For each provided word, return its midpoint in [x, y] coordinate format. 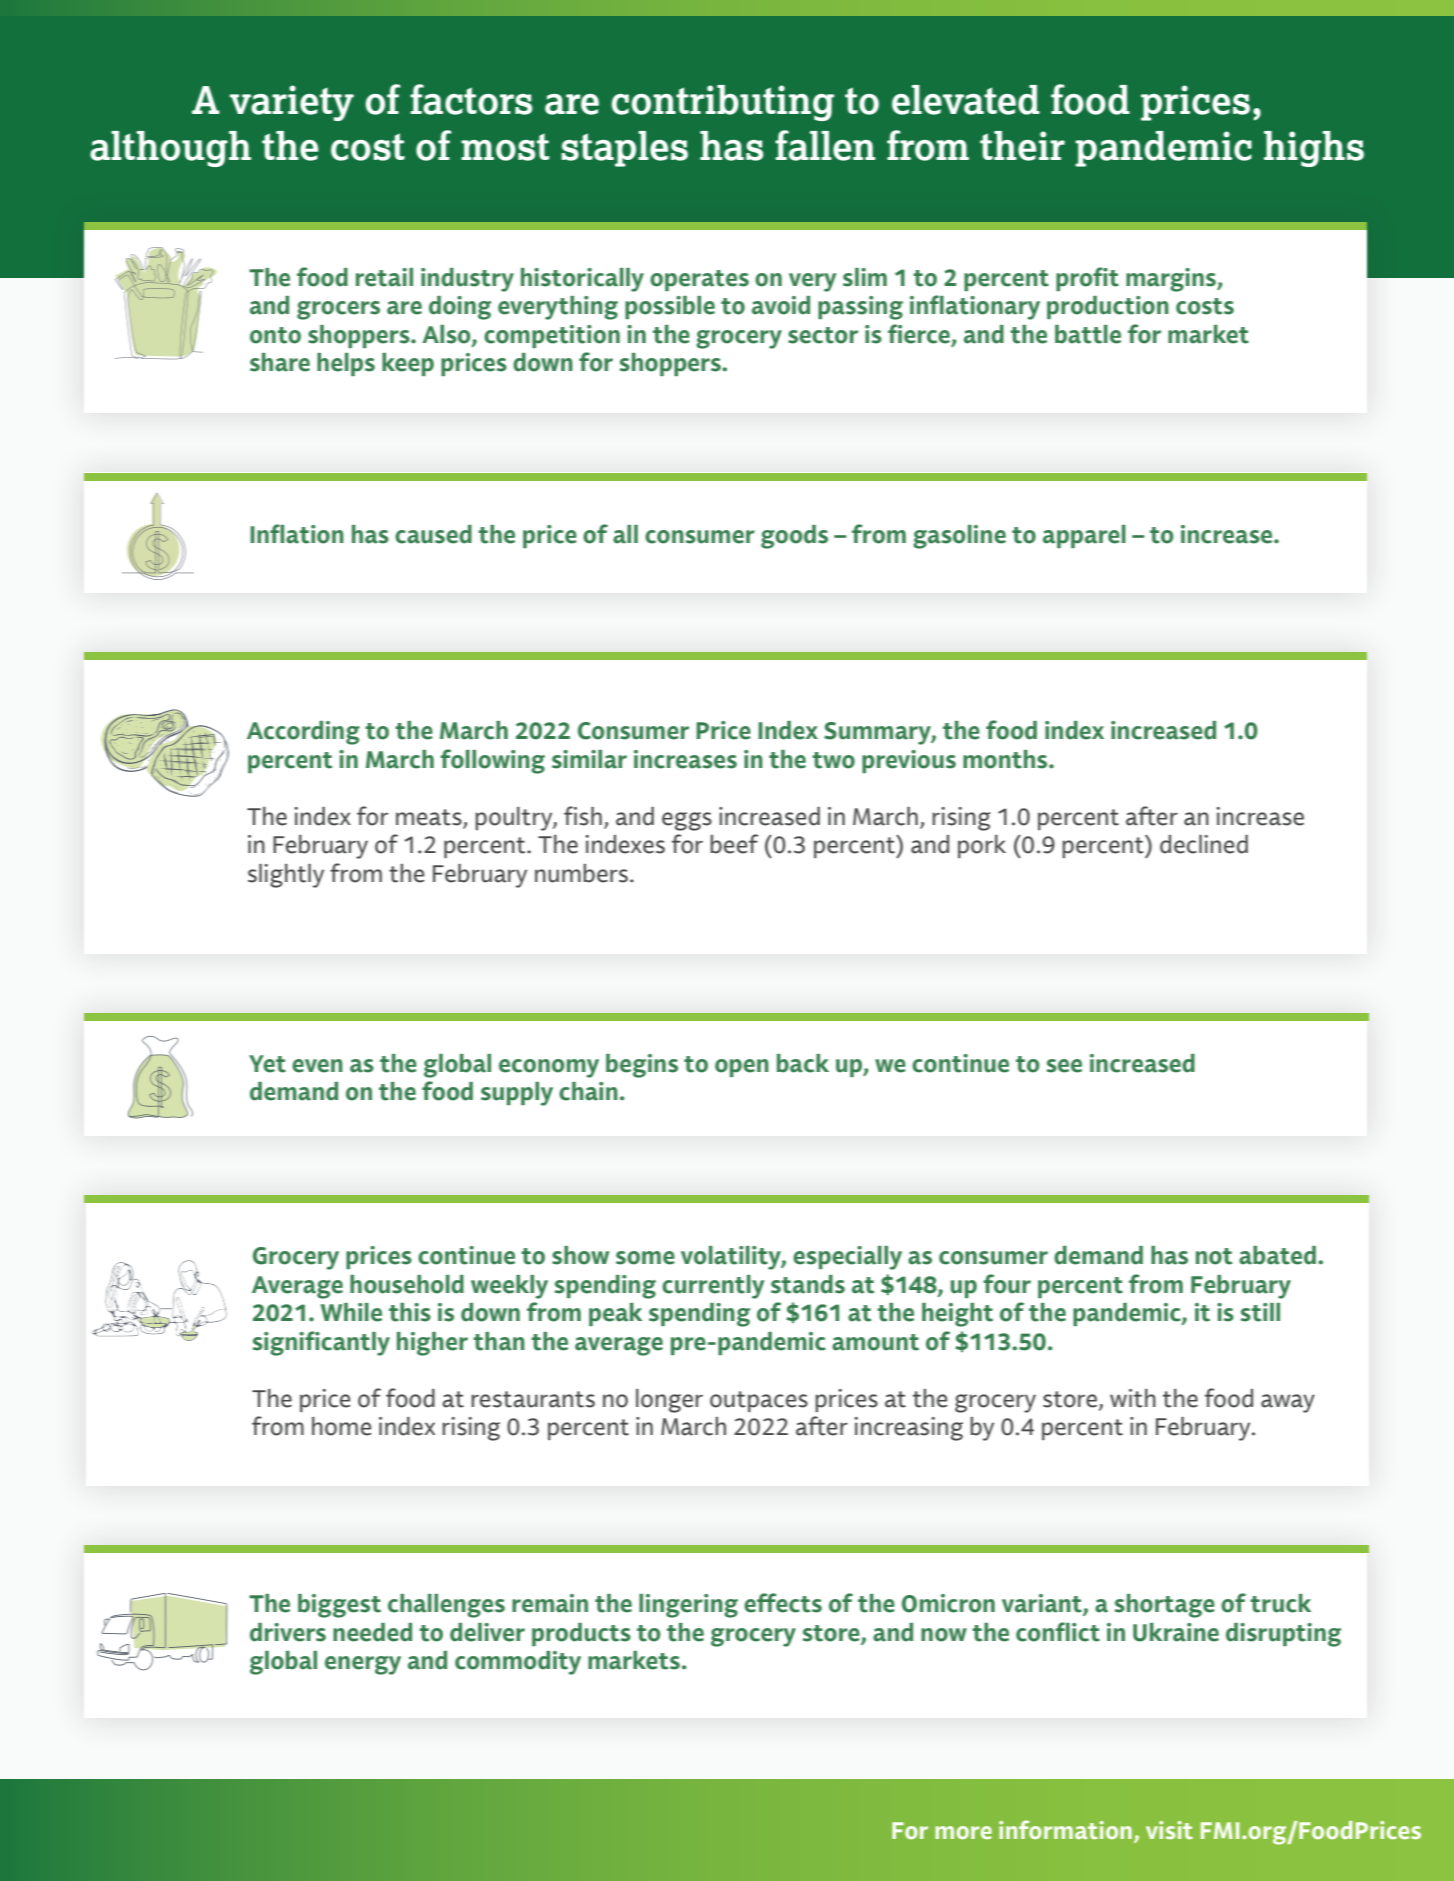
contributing [722, 103]
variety [292, 103]
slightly [286, 876]
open [742, 1068]
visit [1169, 1830]
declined [1204, 844]
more [963, 1832]
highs [1314, 149]
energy [363, 1665]
